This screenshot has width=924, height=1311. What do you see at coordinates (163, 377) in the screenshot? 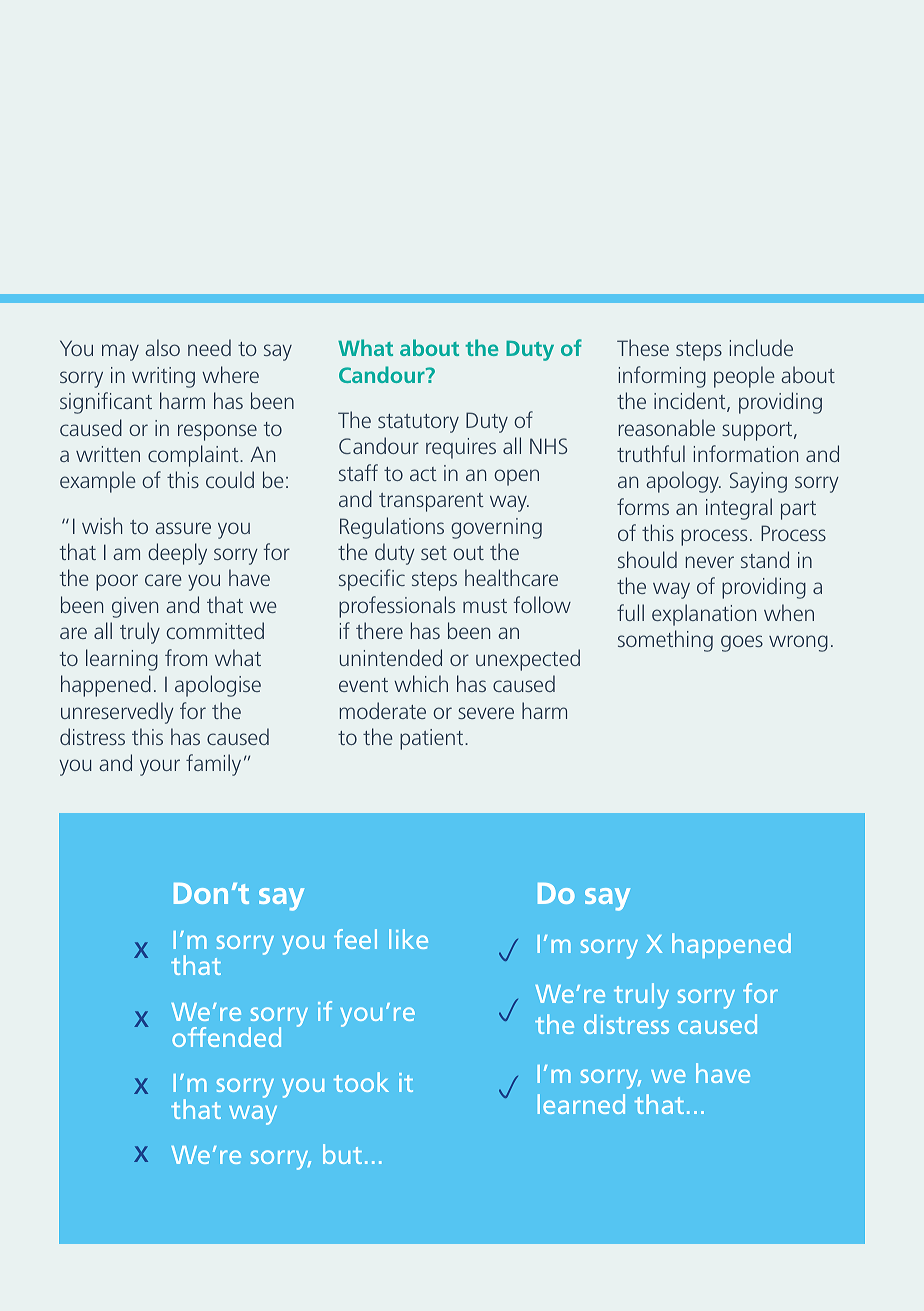
I see `writing` at bounding box center [163, 377].
